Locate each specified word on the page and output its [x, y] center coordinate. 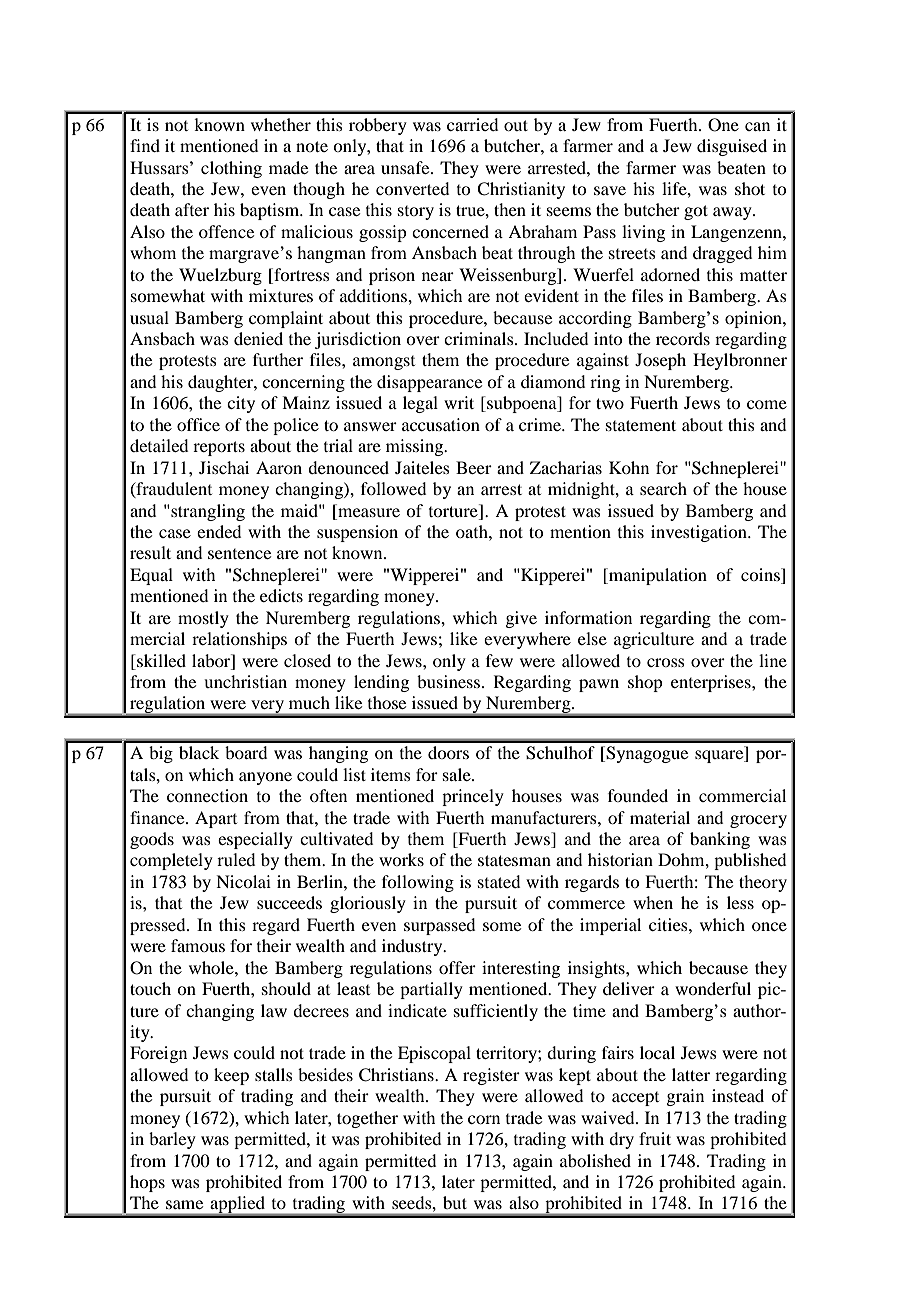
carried [472, 124]
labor [212, 660]
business [448, 681]
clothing [231, 169]
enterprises [712, 683]
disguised [732, 147]
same [184, 1204]
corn [484, 1119]
